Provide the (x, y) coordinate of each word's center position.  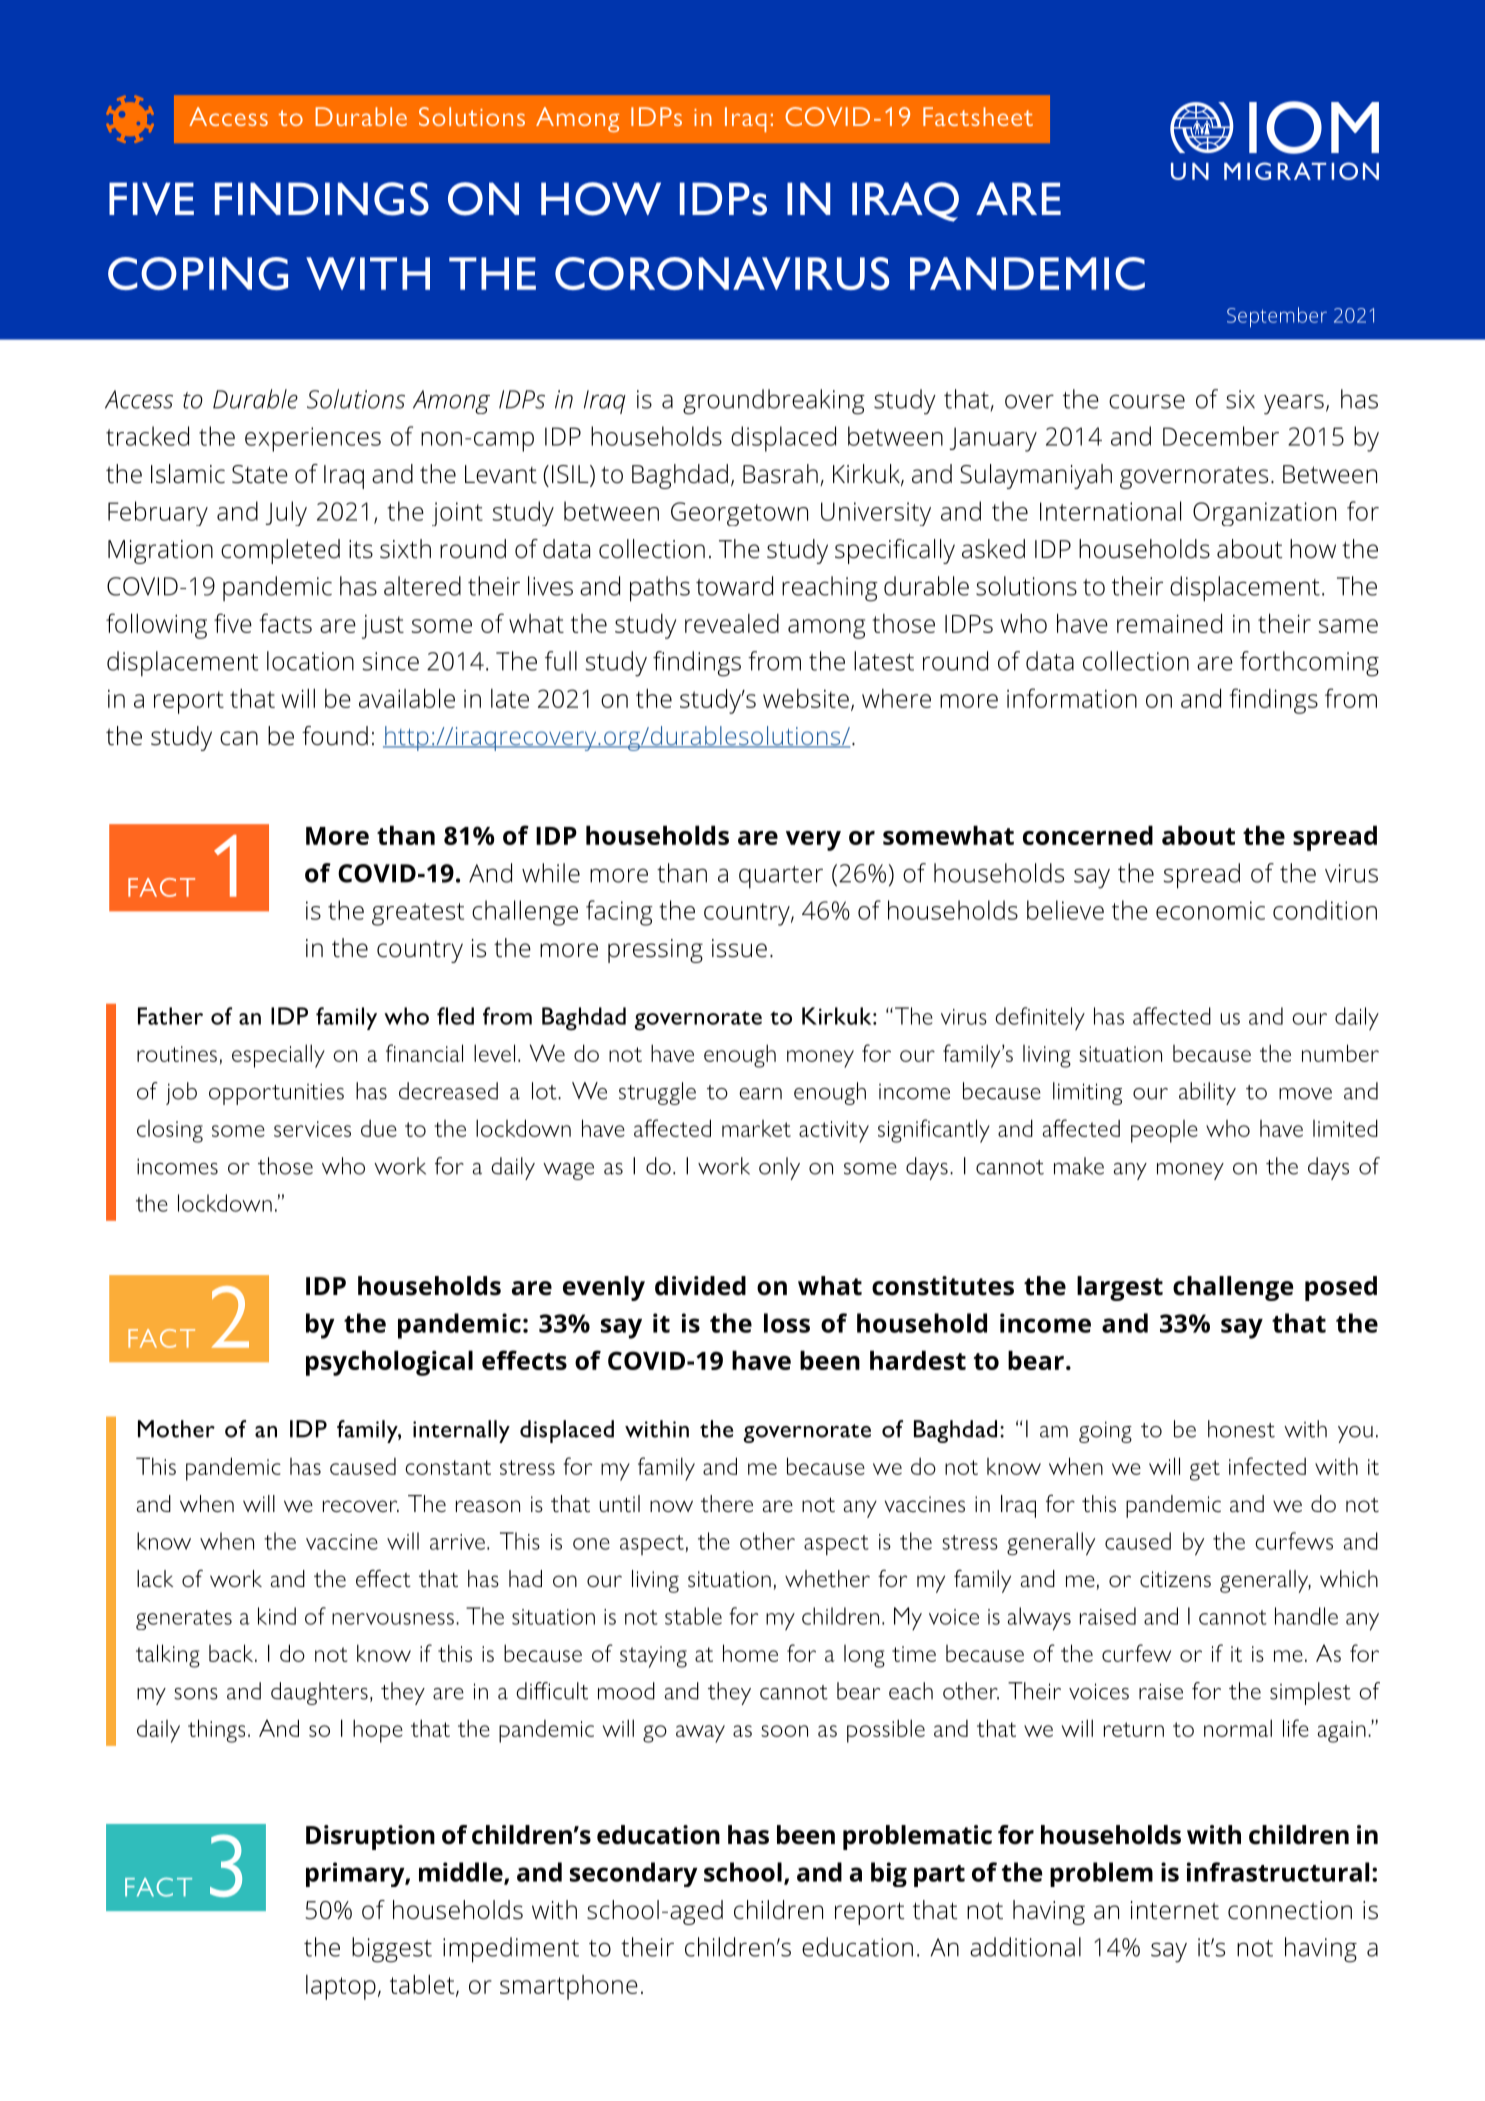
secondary (634, 1874)
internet (1175, 1910)
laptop (341, 1987)
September (1277, 317)
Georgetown (739, 514)
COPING (198, 273)
